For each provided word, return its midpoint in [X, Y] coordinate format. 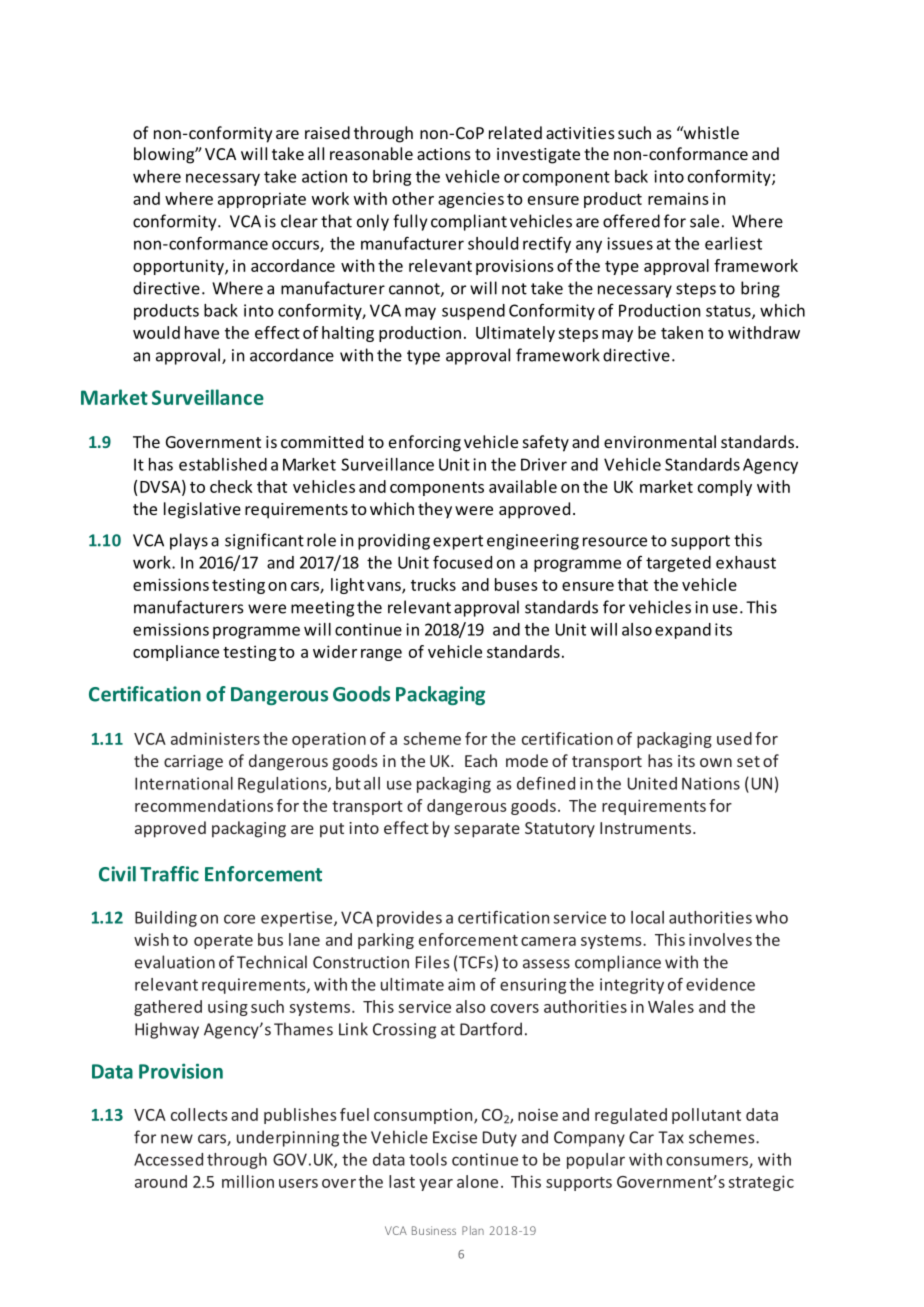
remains [678, 198]
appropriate [262, 200]
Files [432, 962]
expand [683, 631]
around [161, 1181]
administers [215, 738]
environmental [660, 441]
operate [223, 942]
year [436, 1185]
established [223, 464]
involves [720, 939]
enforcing [425, 443]
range [381, 655]
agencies [471, 200]
